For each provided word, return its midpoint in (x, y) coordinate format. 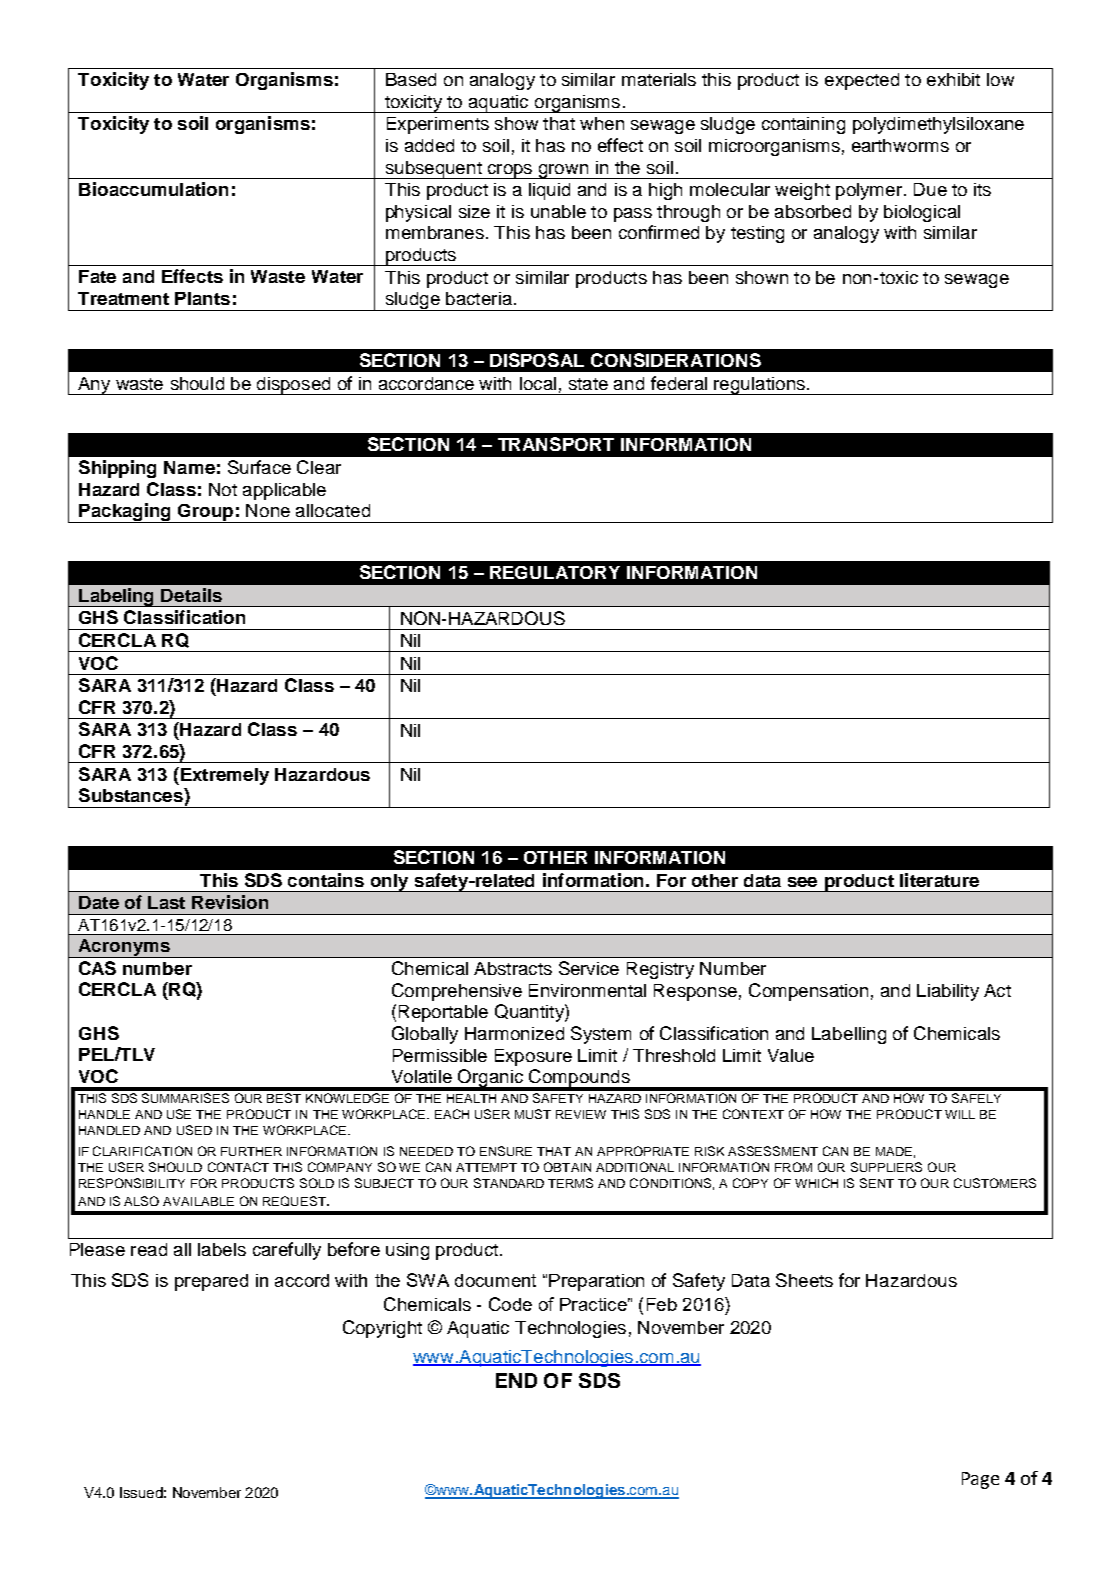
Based (411, 79)
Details (191, 595)
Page (980, 1480)
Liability (948, 992)
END (516, 1380)
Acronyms (124, 948)
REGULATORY (555, 572)
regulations (759, 386)
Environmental (587, 990)
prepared (211, 1282)
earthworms (900, 145)
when (602, 123)
